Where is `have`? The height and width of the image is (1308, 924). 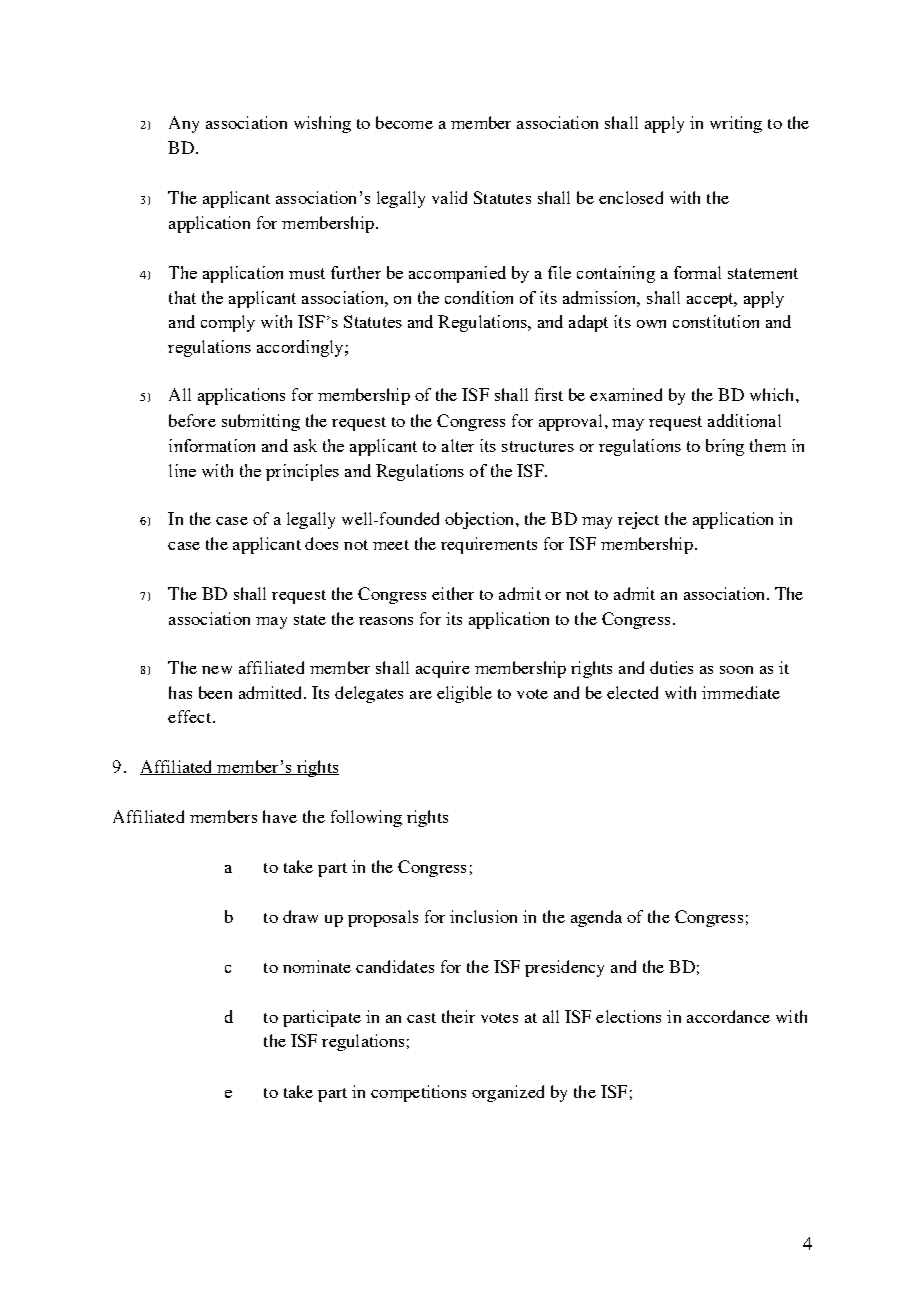
have is located at coordinates (280, 816).
